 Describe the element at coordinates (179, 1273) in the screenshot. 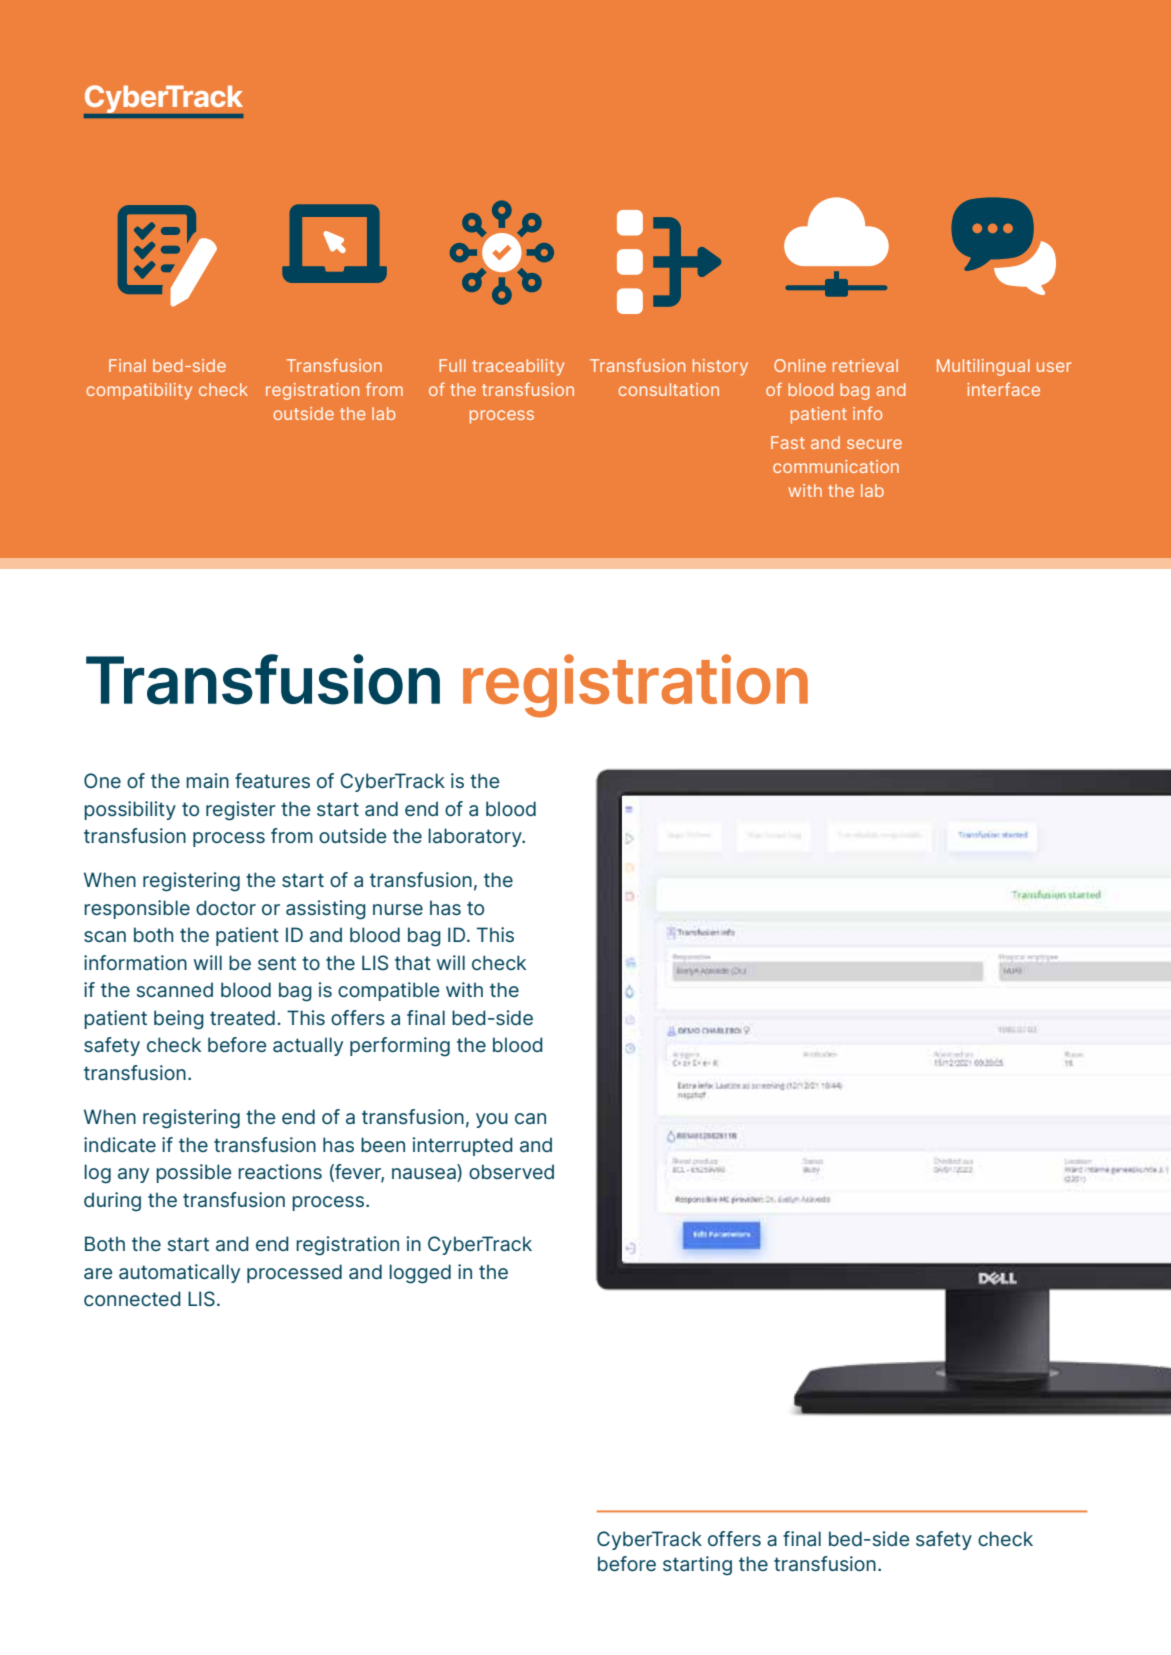

I see `automatically` at that location.
